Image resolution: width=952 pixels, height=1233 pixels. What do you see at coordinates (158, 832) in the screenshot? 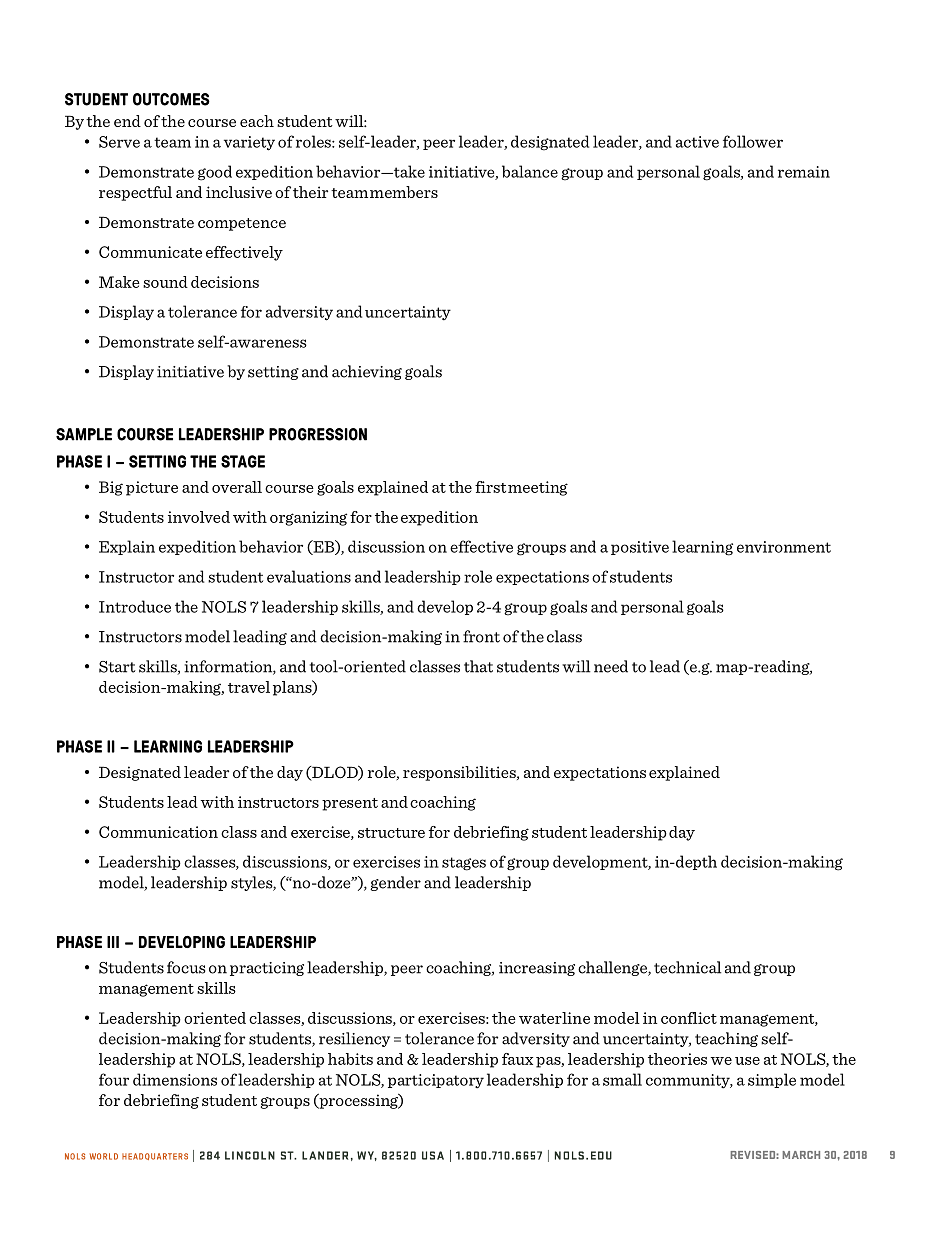
I see `Communication` at bounding box center [158, 832].
